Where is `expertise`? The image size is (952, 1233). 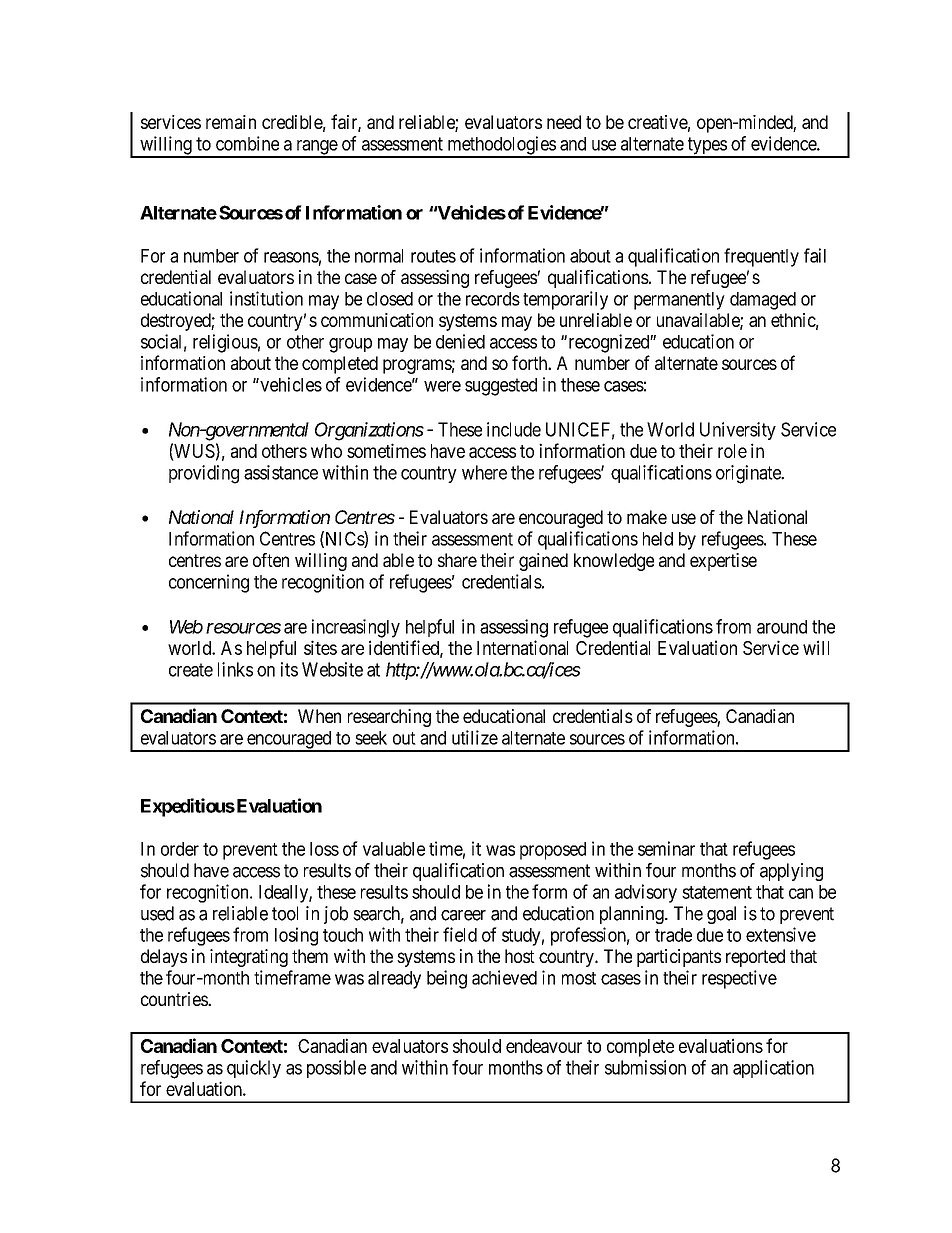 expertise is located at coordinates (723, 562).
